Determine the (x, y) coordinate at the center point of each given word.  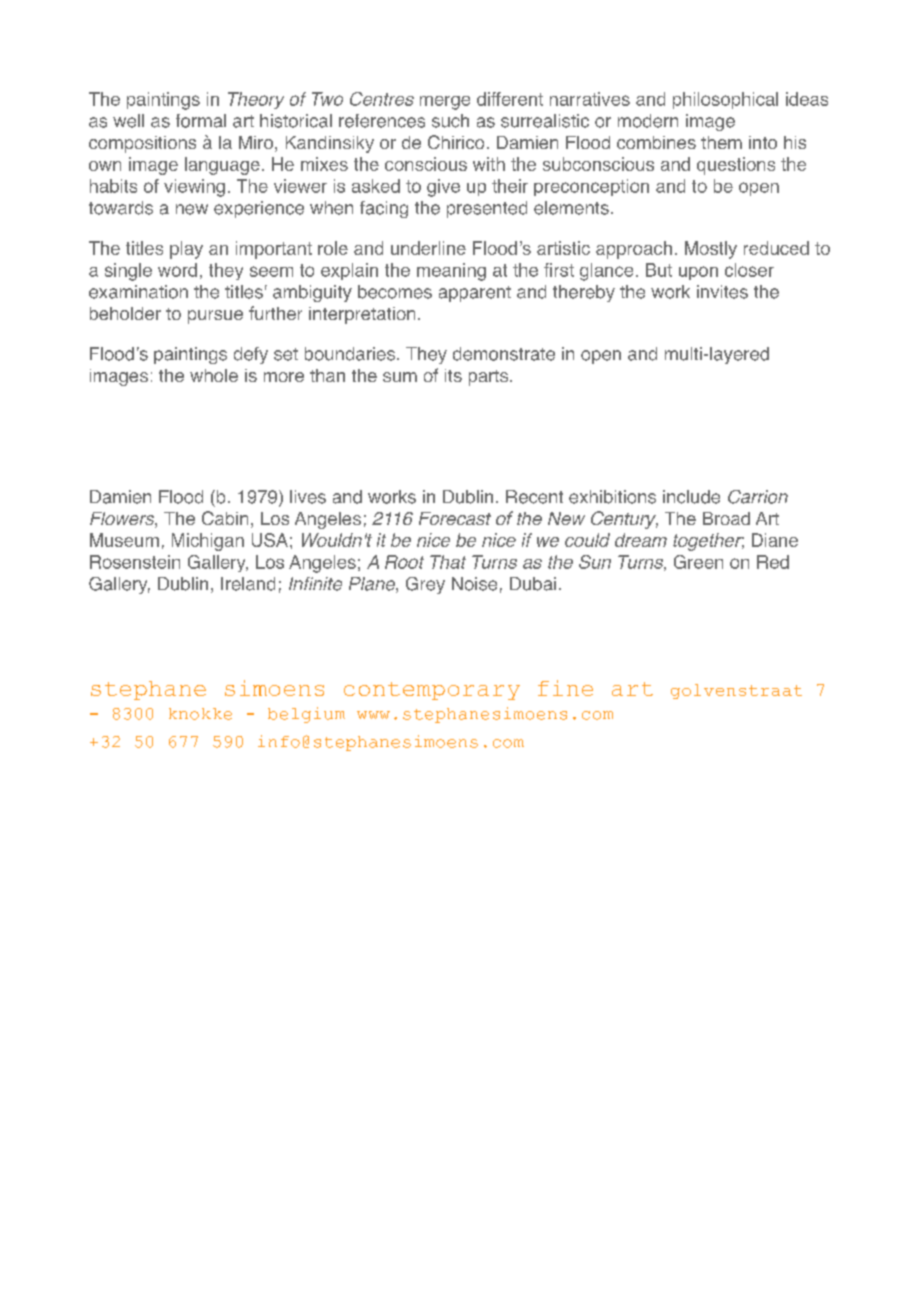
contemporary (432, 691)
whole (214, 375)
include (691, 497)
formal (201, 121)
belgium (306, 715)
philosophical (725, 100)
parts (490, 378)
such (450, 121)
